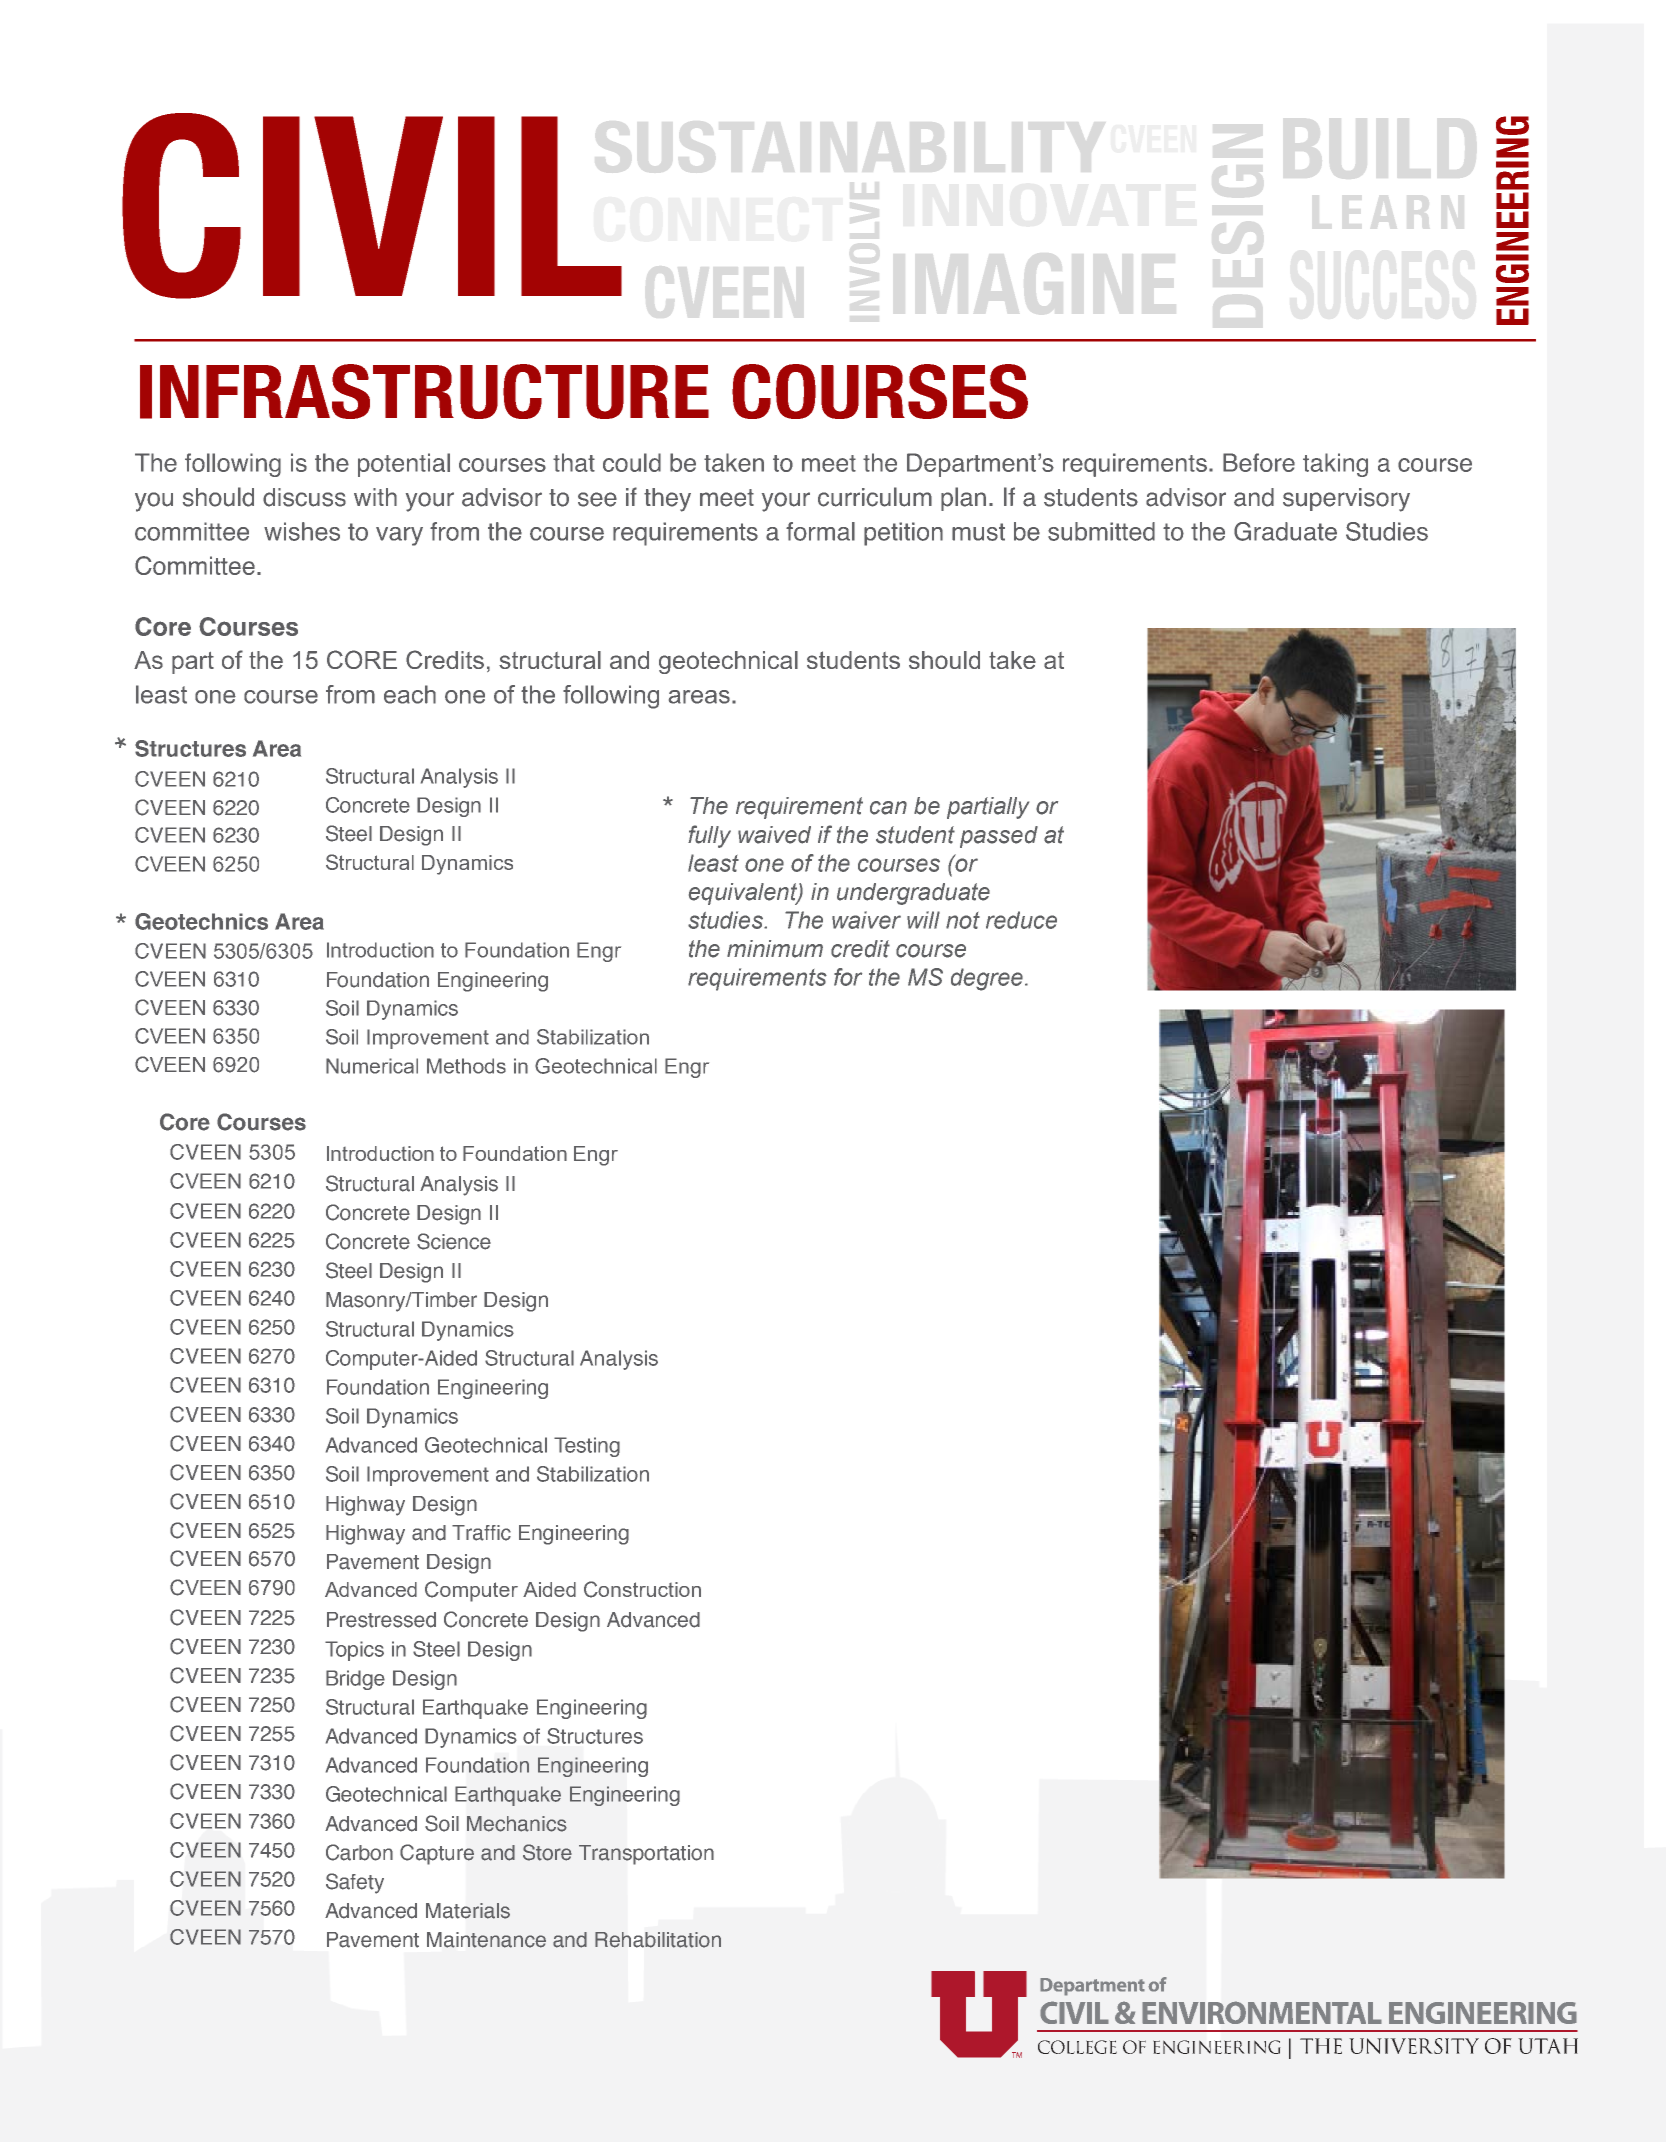 The width and height of the page is (1666, 2142). Describe the element at coordinates (658, 1940) in the page. I see `Rehabilitation` at that location.
